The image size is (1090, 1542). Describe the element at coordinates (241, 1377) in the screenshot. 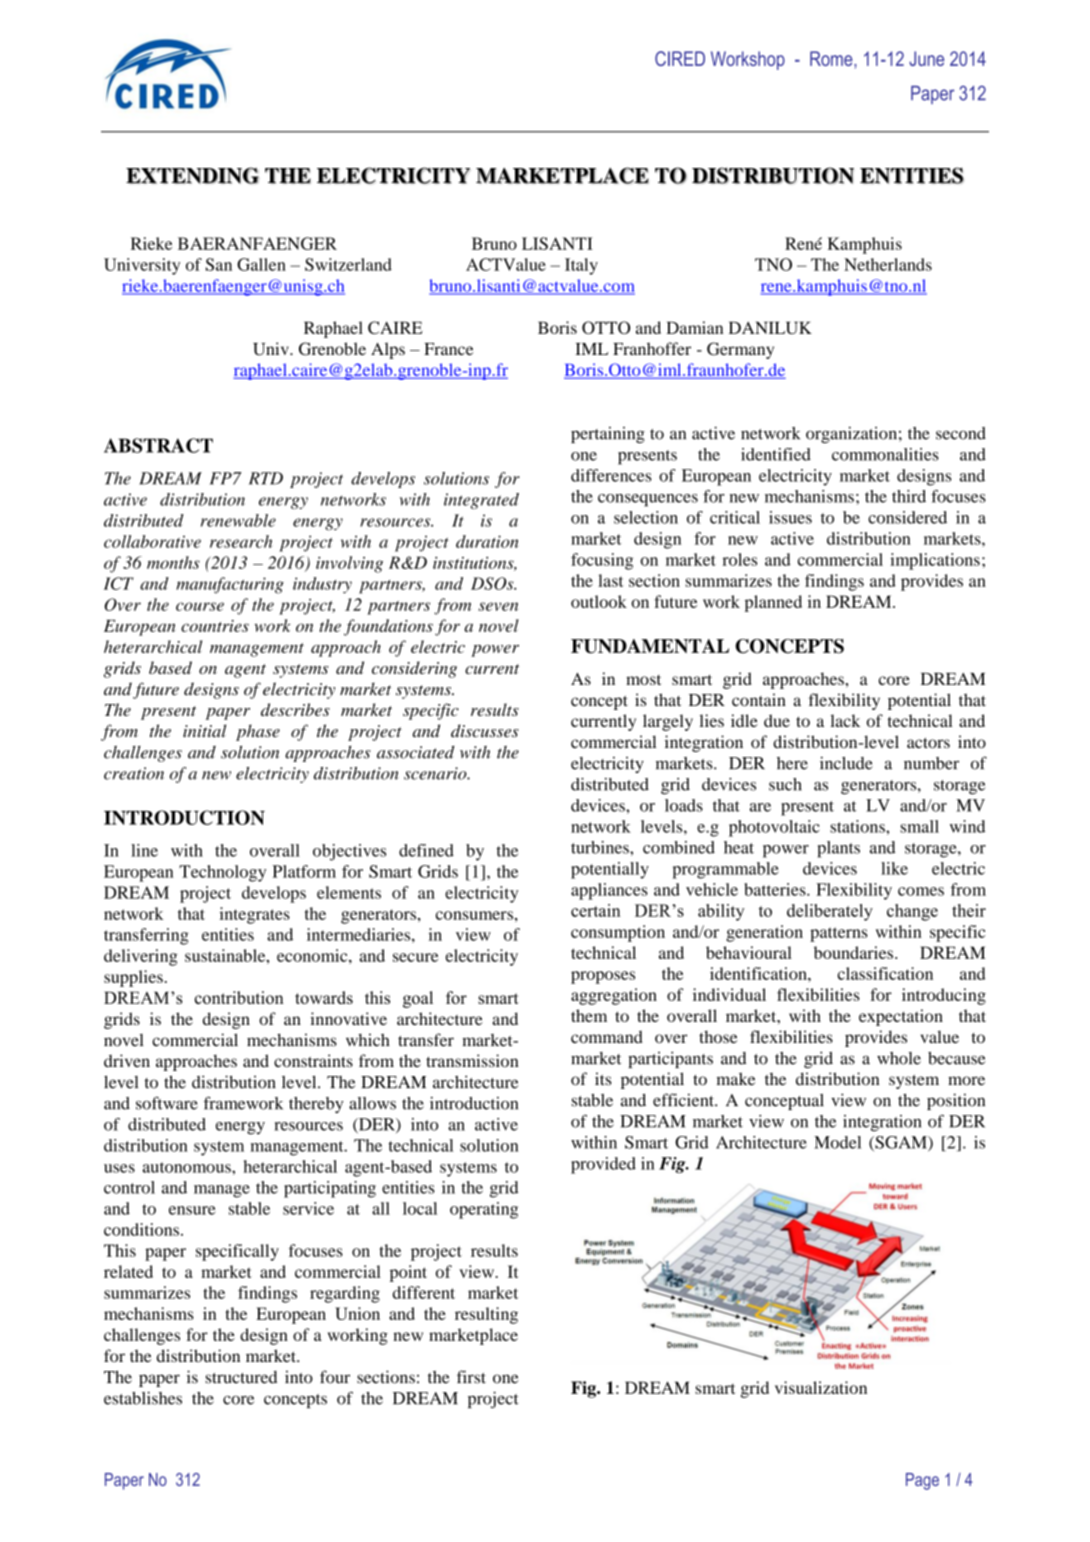

I see `structured` at that location.
